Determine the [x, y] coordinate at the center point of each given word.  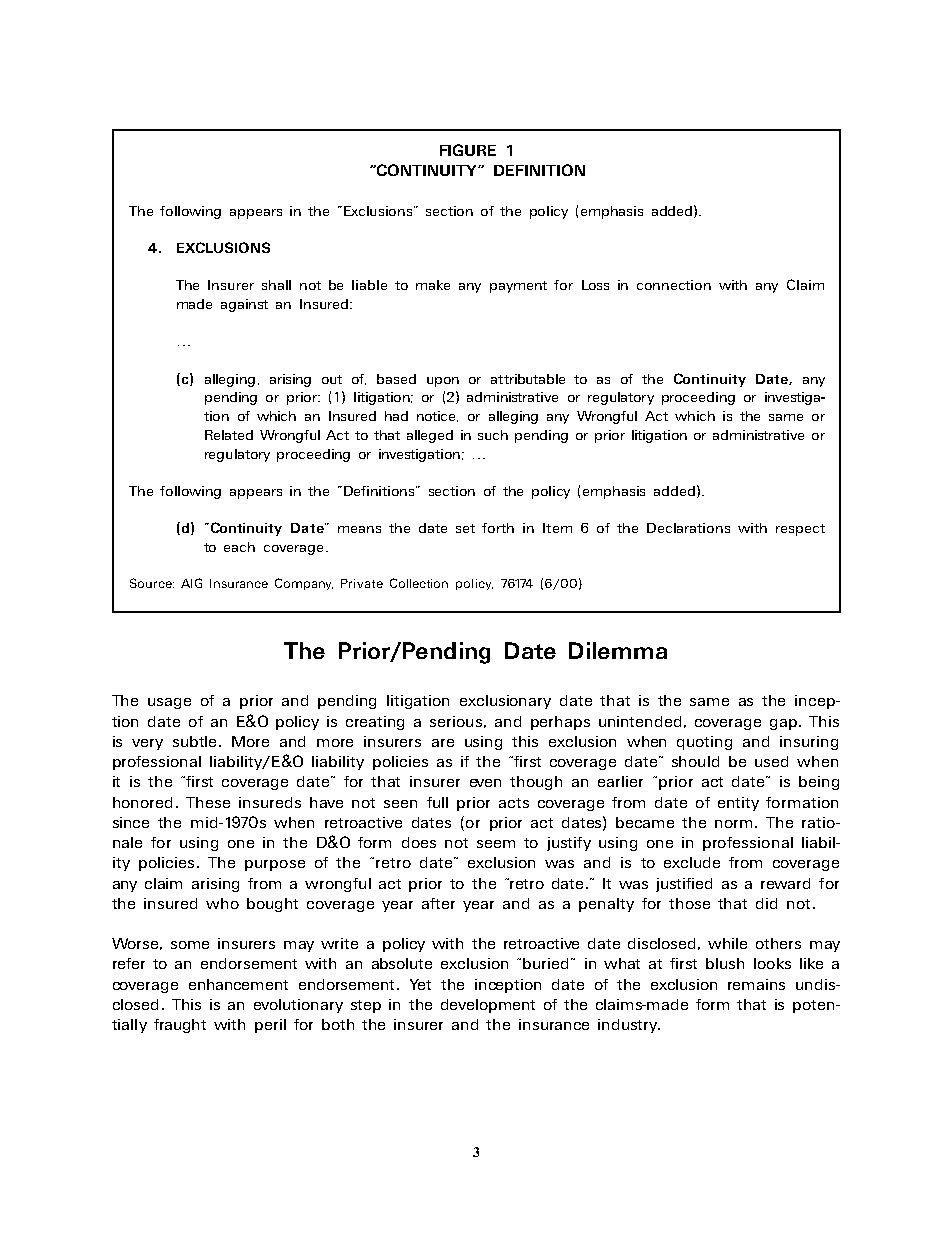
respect [800, 530]
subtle [196, 741]
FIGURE [468, 150]
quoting [704, 743]
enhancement [238, 984]
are [443, 743]
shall [276, 285]
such [493, 435]
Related [229, 435]
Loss [595, 285]
